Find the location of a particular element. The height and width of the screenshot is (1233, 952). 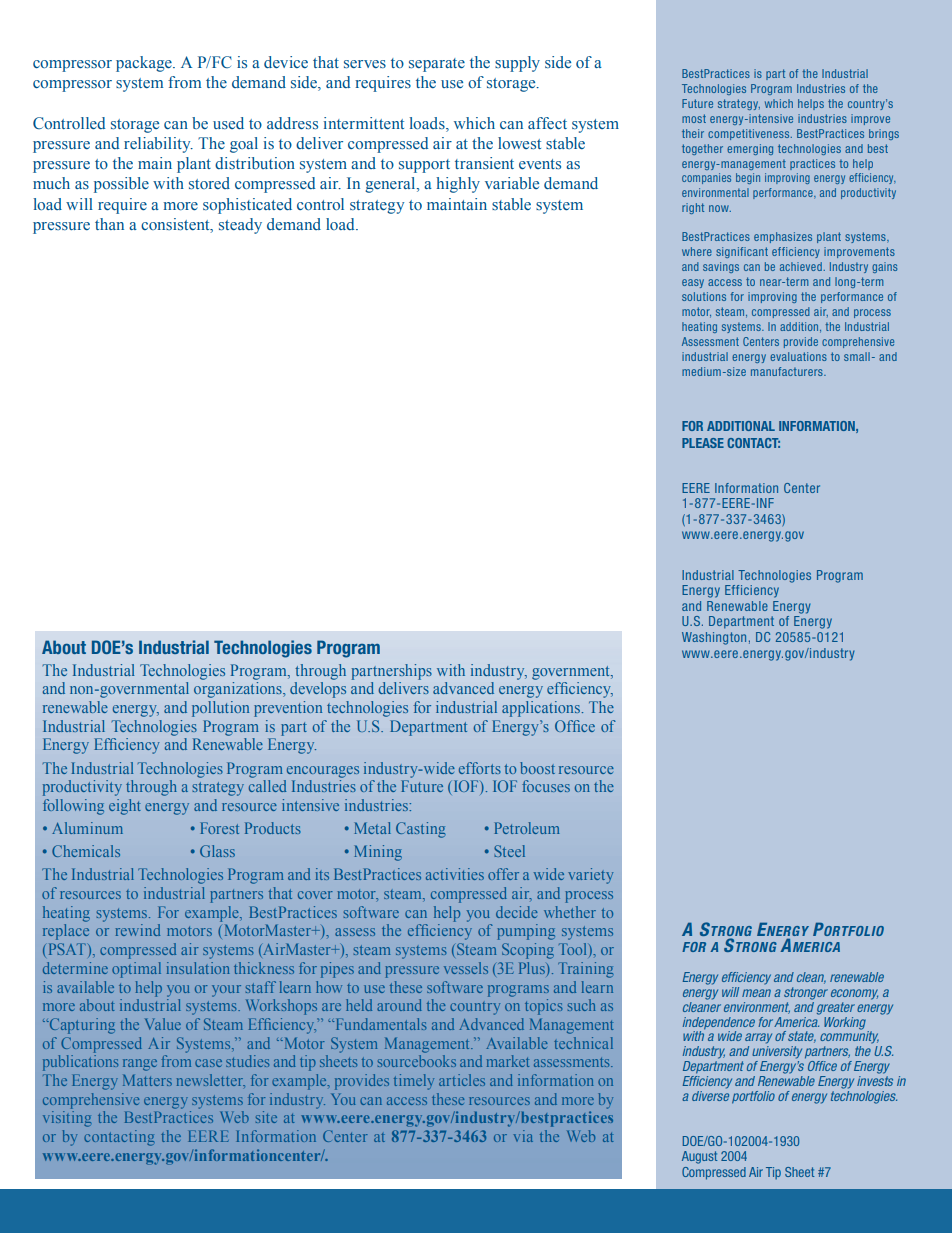

separate is located at coordinates (437, 65).
